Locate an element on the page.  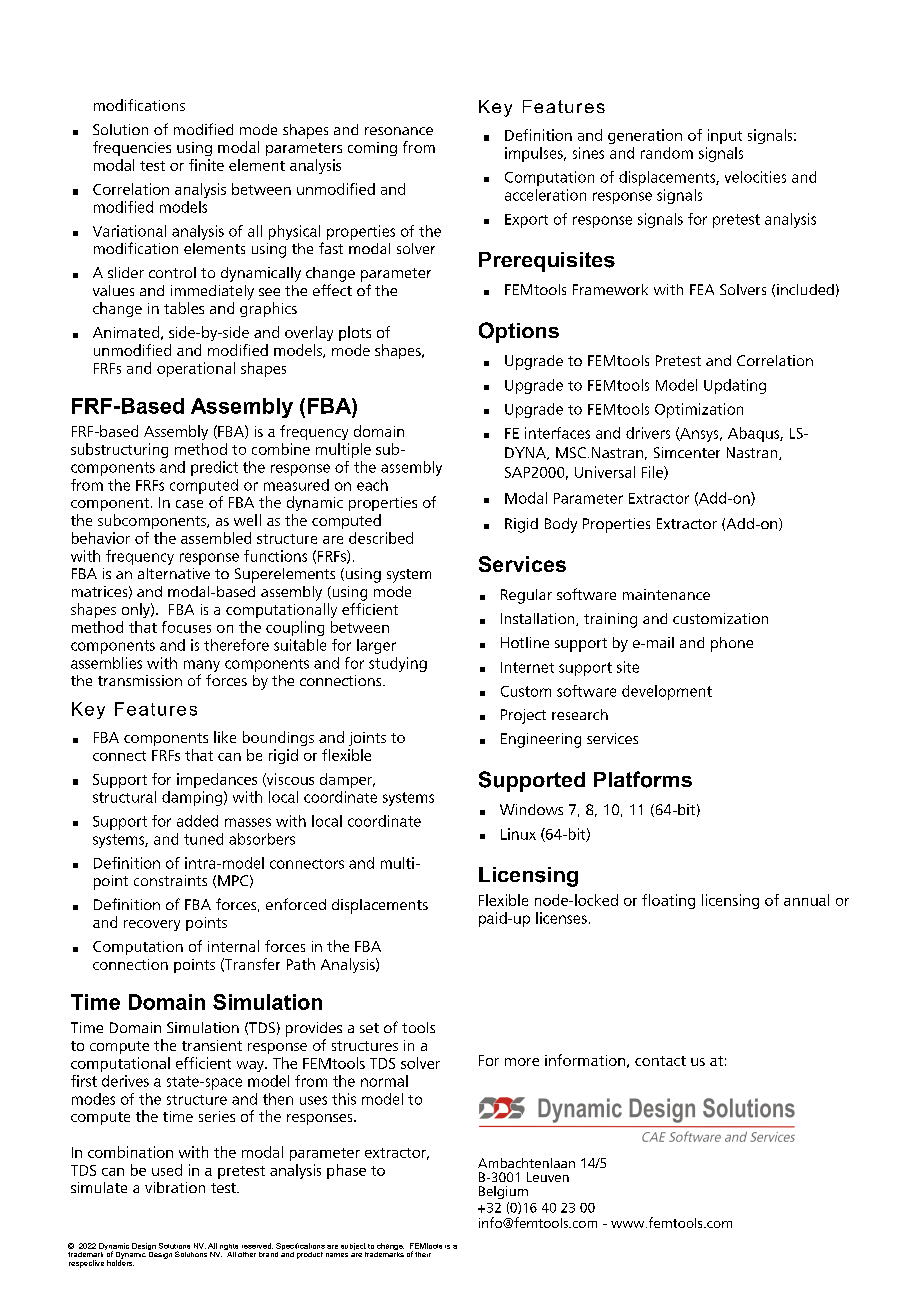
Leuven is located at coordinates (548, 1177).
